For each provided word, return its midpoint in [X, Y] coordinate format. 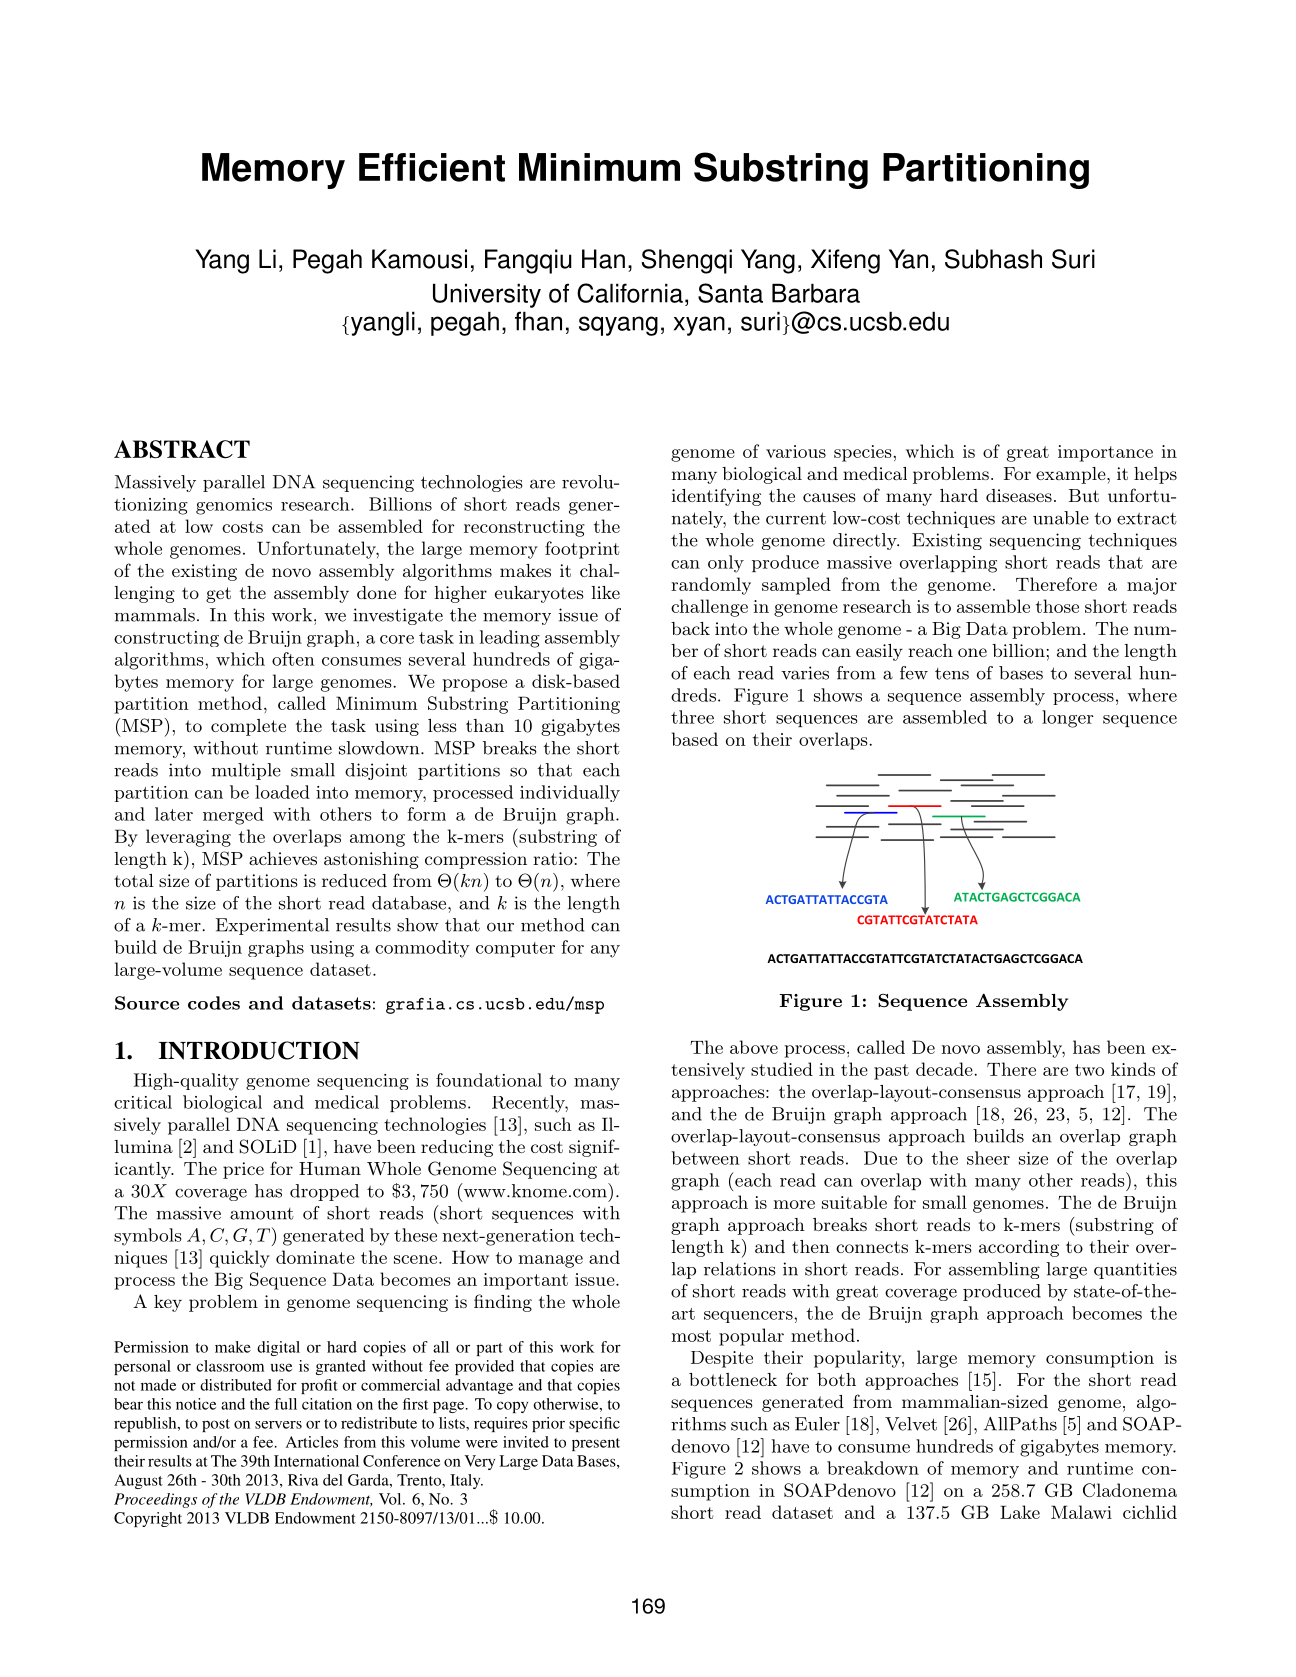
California [630, 293]
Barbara [816, 293]
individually [570, 793]
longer [1068, 719]
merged [233, 816]
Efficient [432, 167]
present [596, 1444]
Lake [1020, 1512]
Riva [303, 1480]
